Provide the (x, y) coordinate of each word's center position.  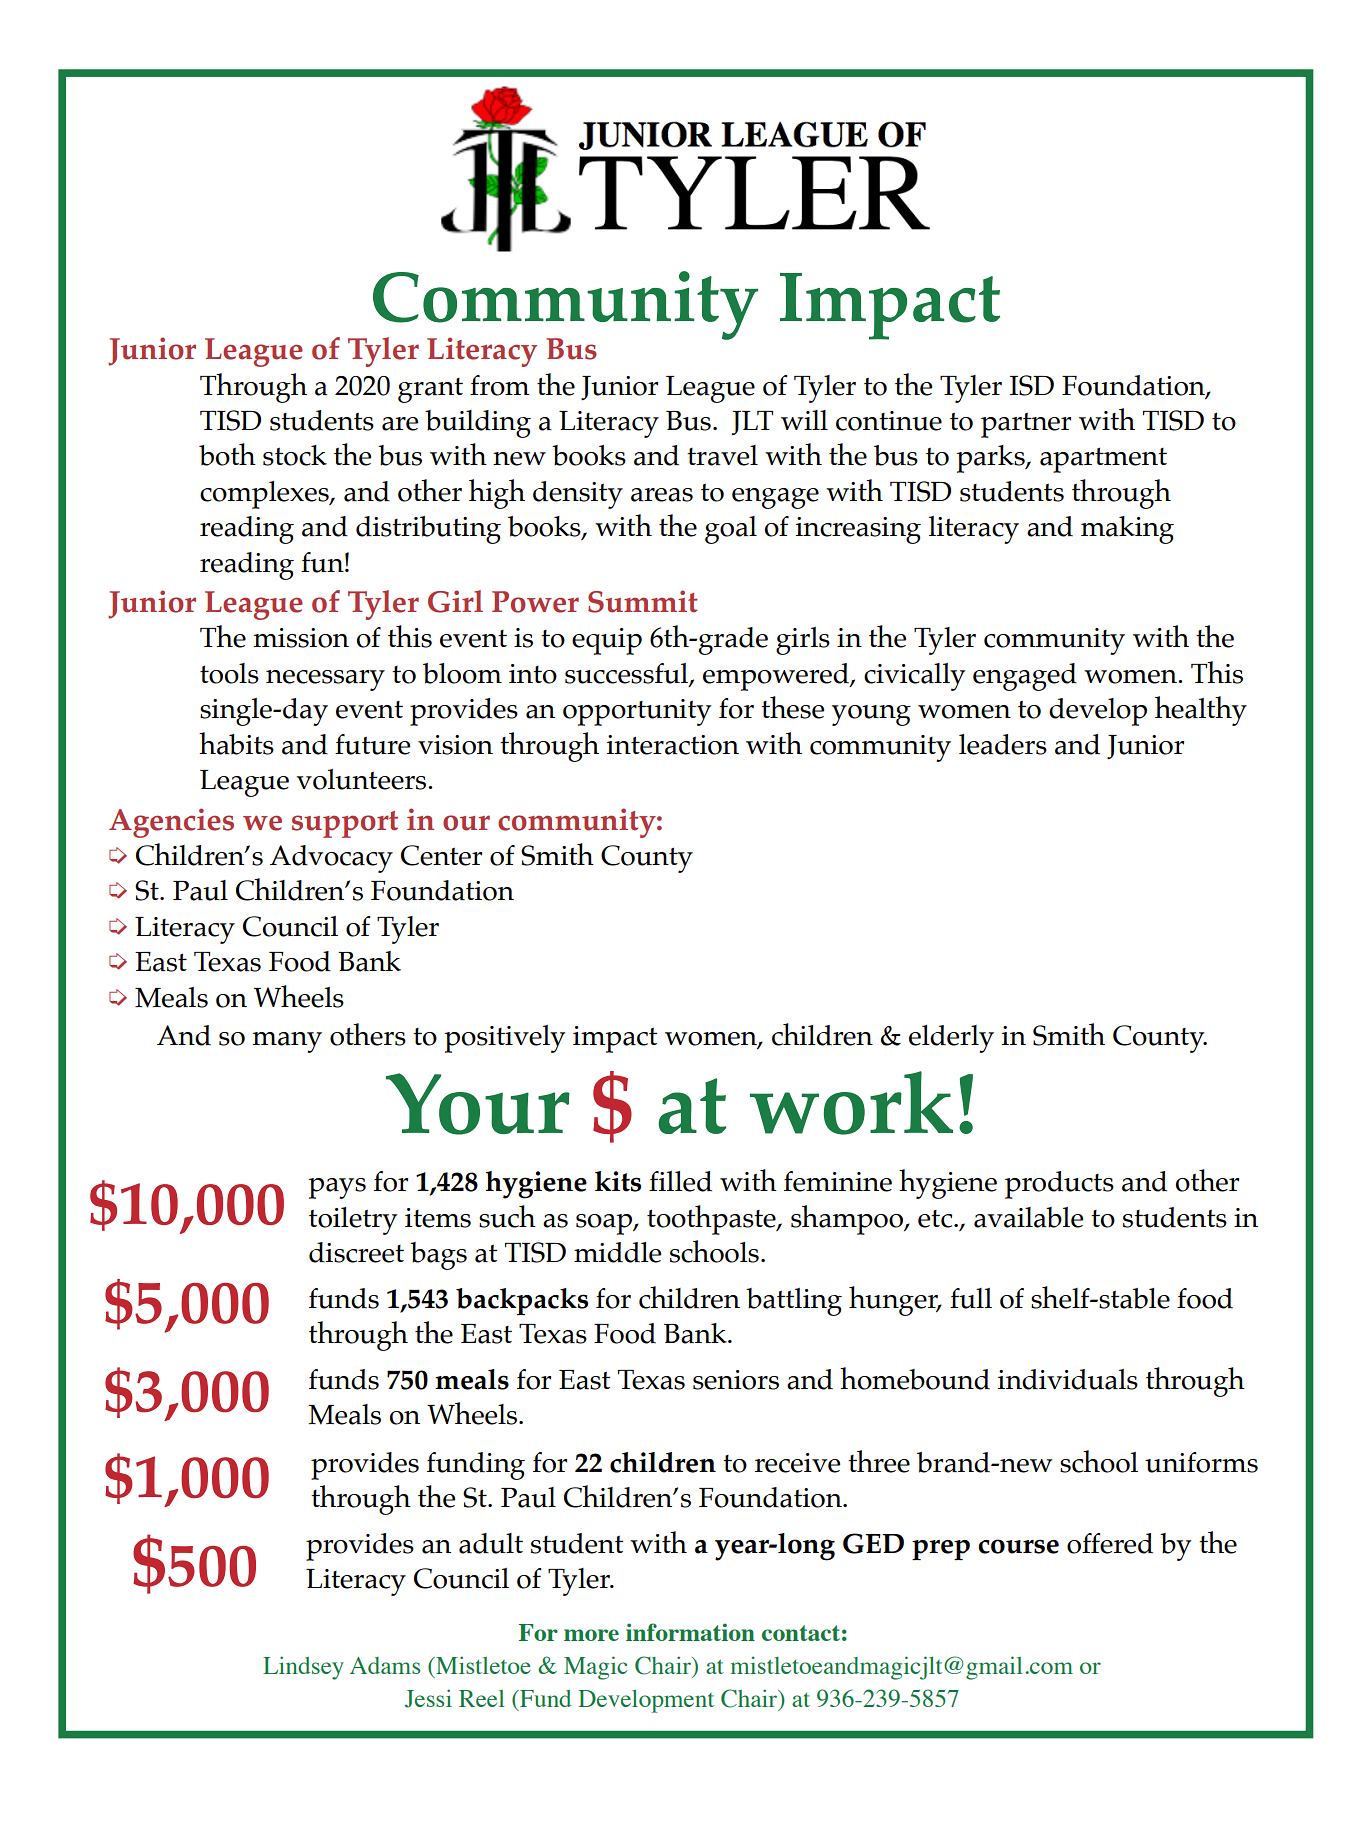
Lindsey (303, 1668)
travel (722, 455)
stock (295, 455)
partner (1026, 425)
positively (504, 1039)
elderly (951, 1039)
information (690, 1632)
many (287, 1042)
